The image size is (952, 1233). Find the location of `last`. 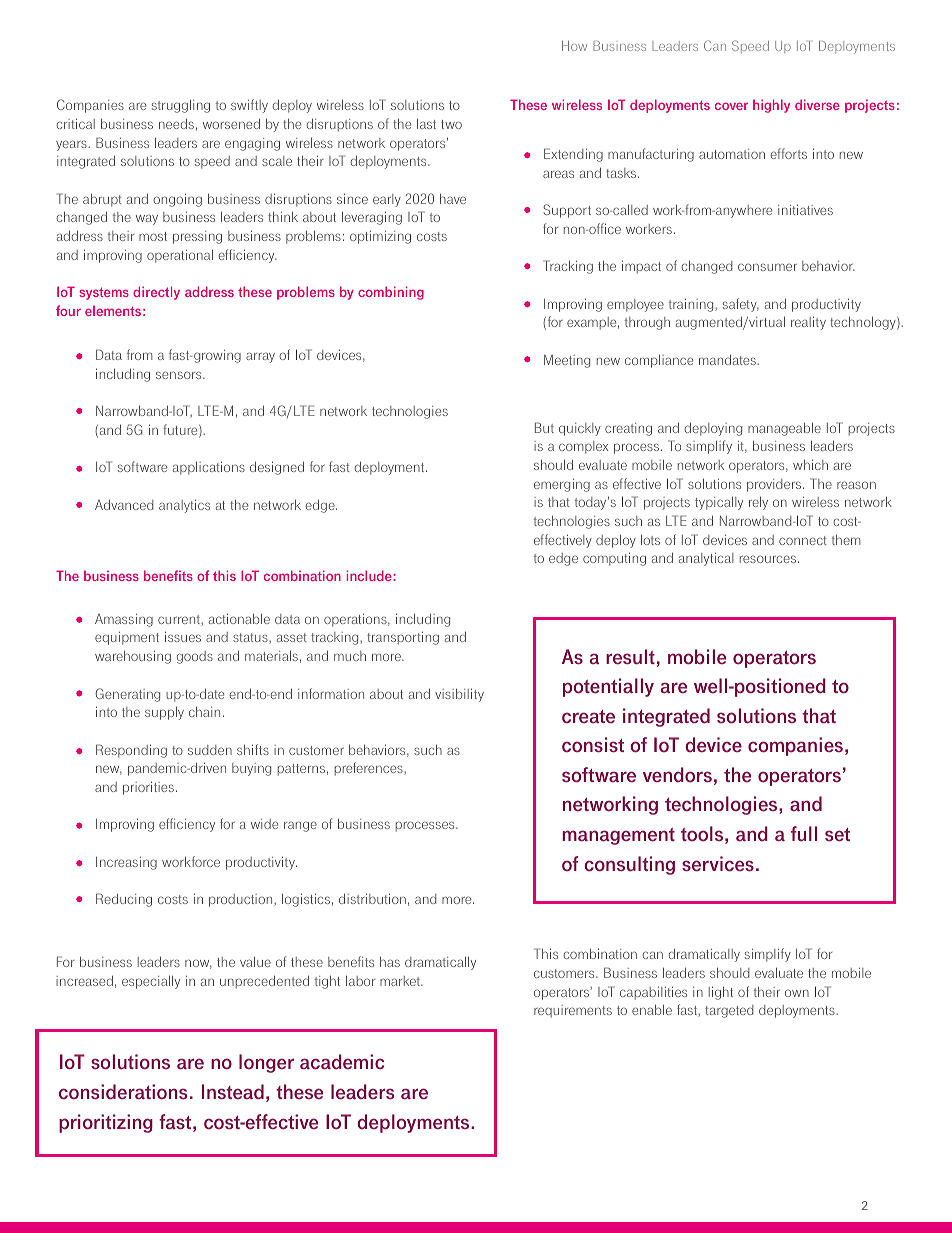

last is located at coordinates (426, 124).
